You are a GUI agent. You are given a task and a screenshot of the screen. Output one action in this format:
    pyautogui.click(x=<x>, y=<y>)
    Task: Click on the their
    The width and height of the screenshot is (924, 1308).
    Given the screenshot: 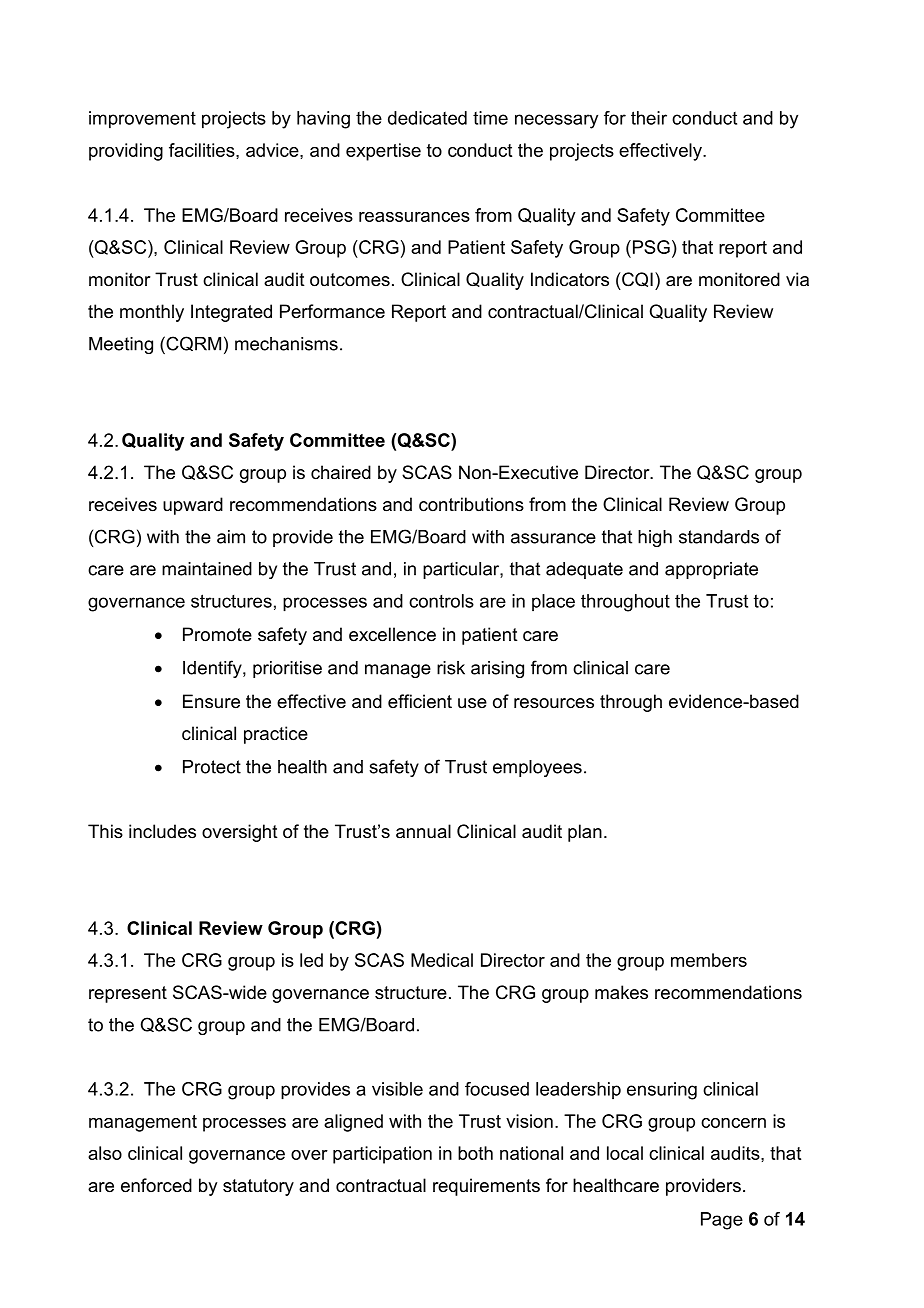 What is the action you would take?
    pyautogui.click(x=649, y=118)
